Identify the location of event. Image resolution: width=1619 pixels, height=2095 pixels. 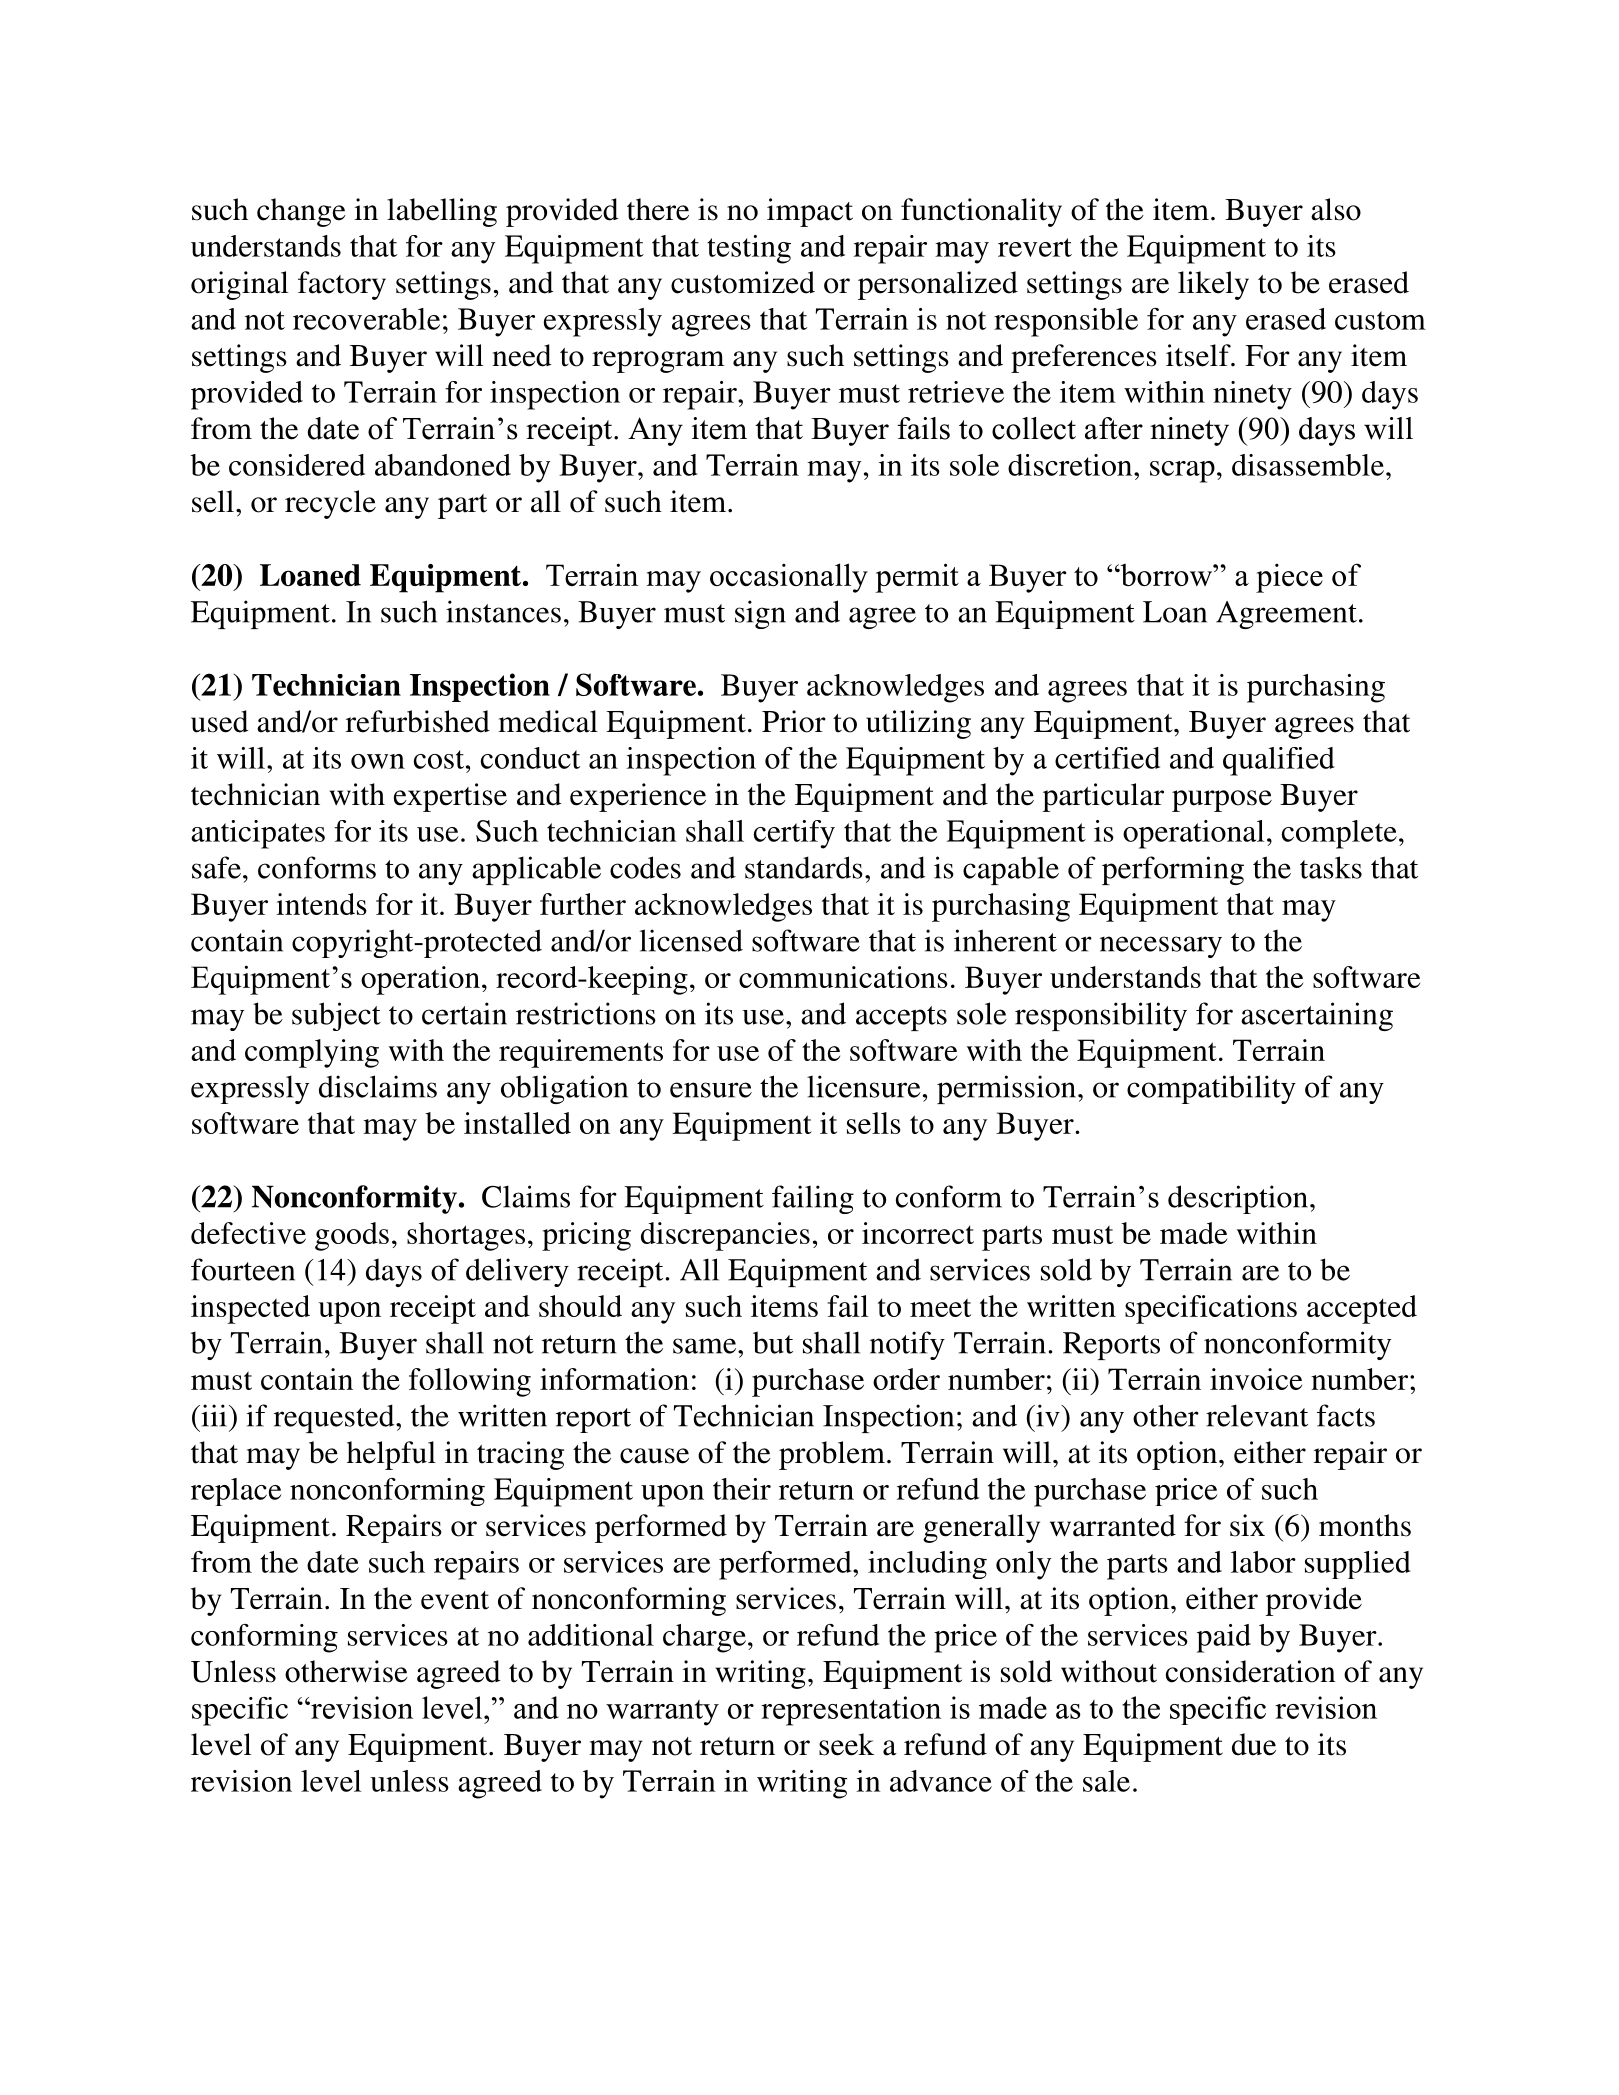
(455, 1600).
